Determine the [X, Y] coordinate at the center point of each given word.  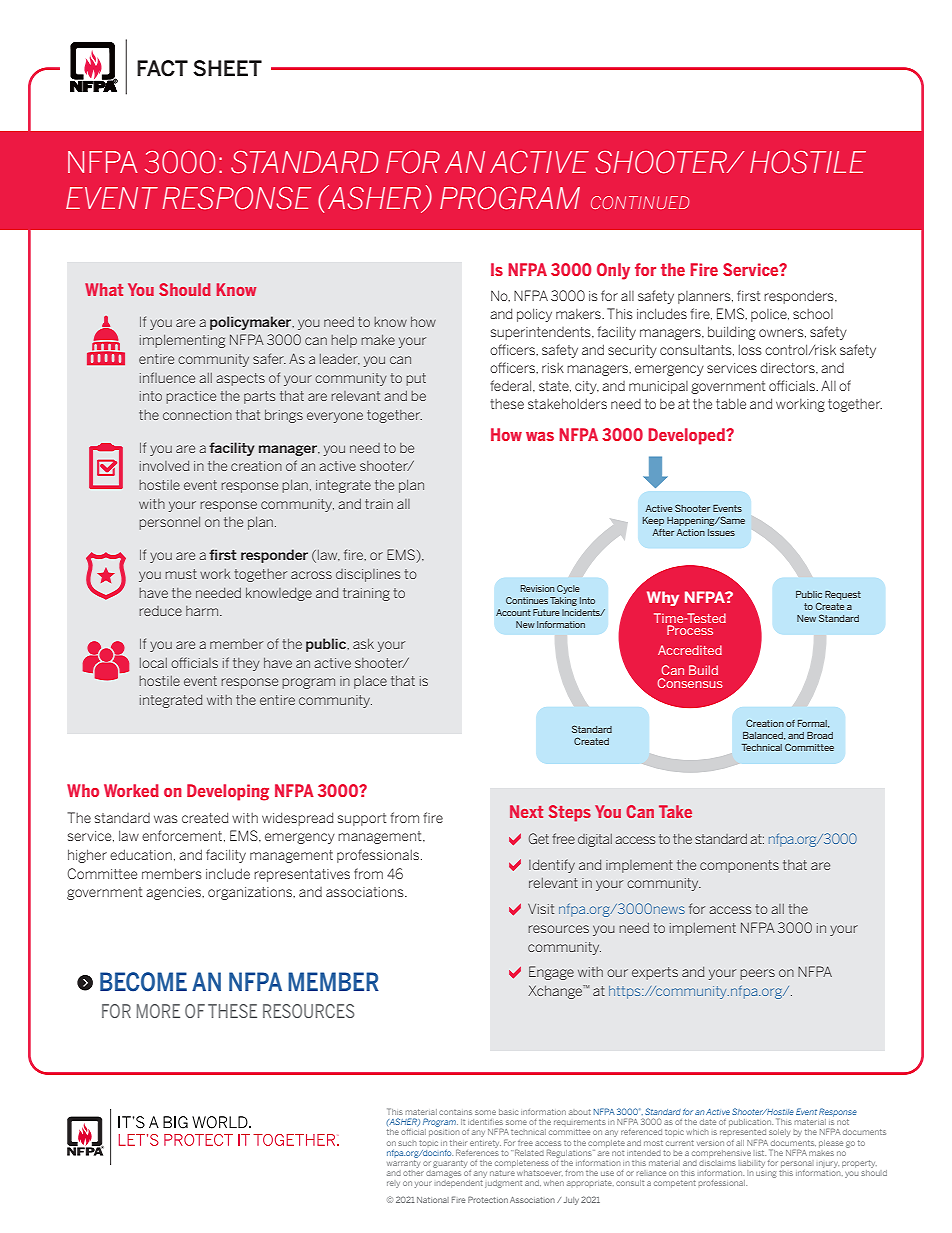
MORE [158, 1011]
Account [513, 612]
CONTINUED [640, 202]
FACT [162, 68]
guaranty [450, 1164]
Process [690, 630]
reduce [160, 611]
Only [613, 271]
